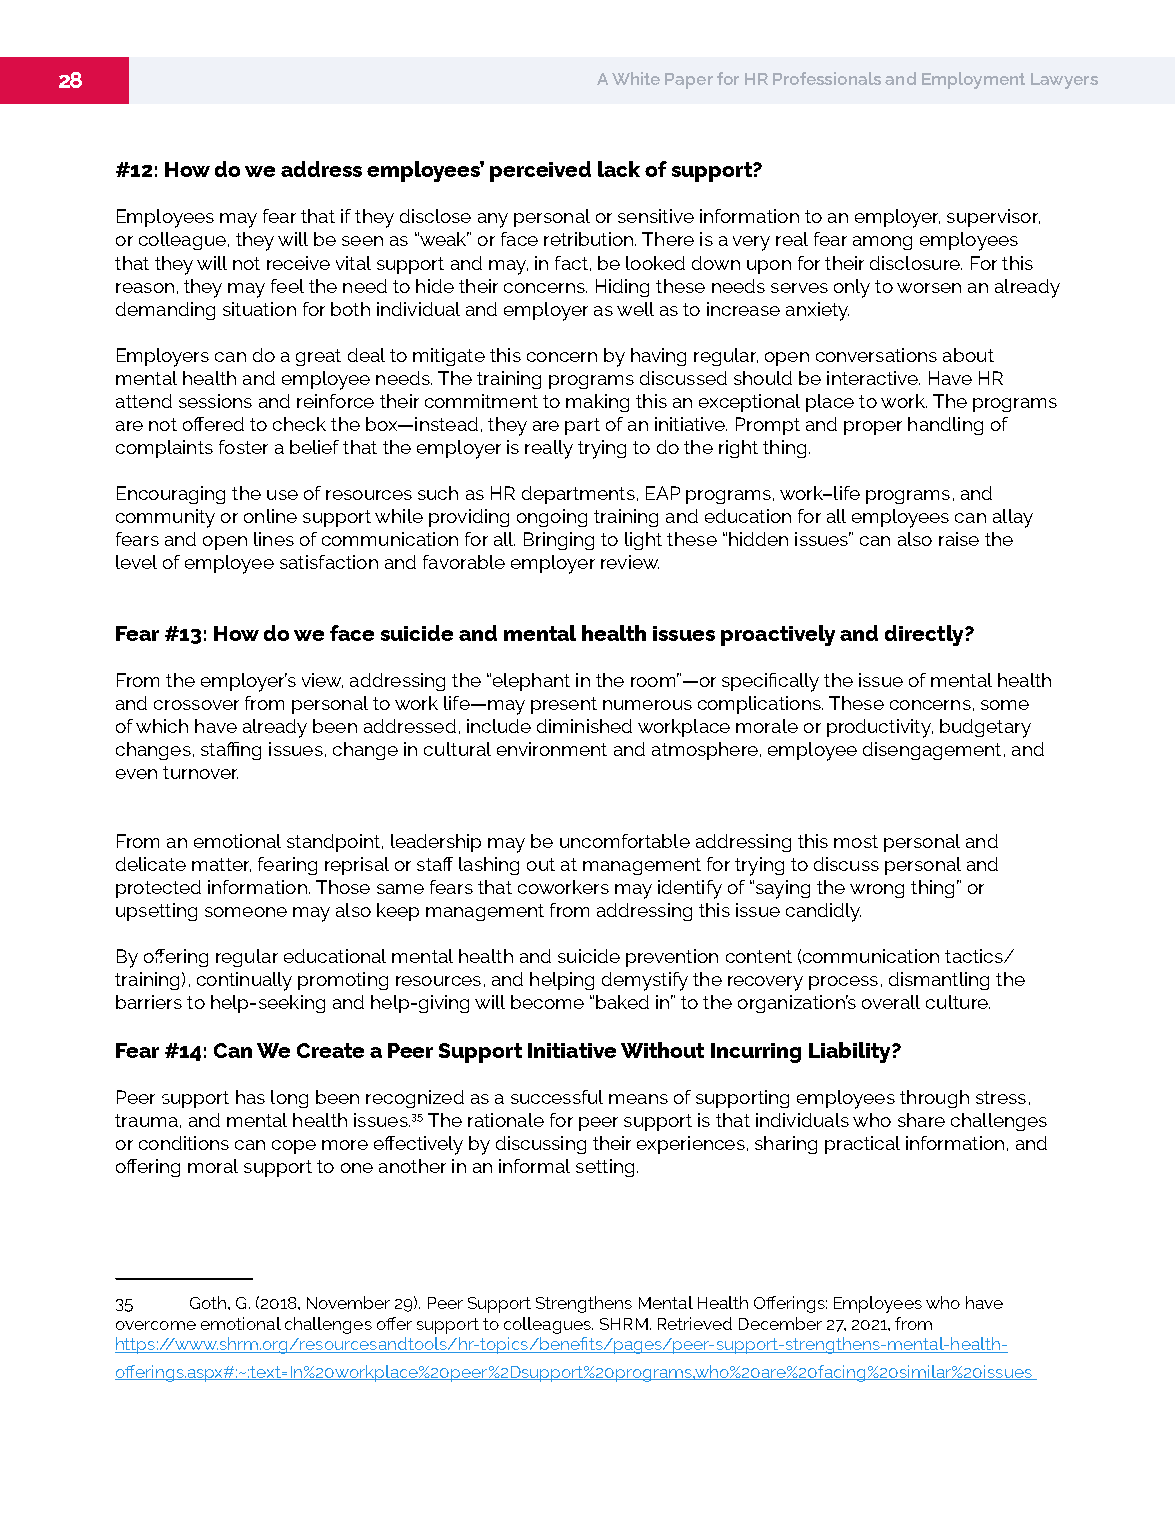 This page has width=1175, height=1521. Describe the element at coordinates (780, 1323) in the page. I see `December` at that location.
